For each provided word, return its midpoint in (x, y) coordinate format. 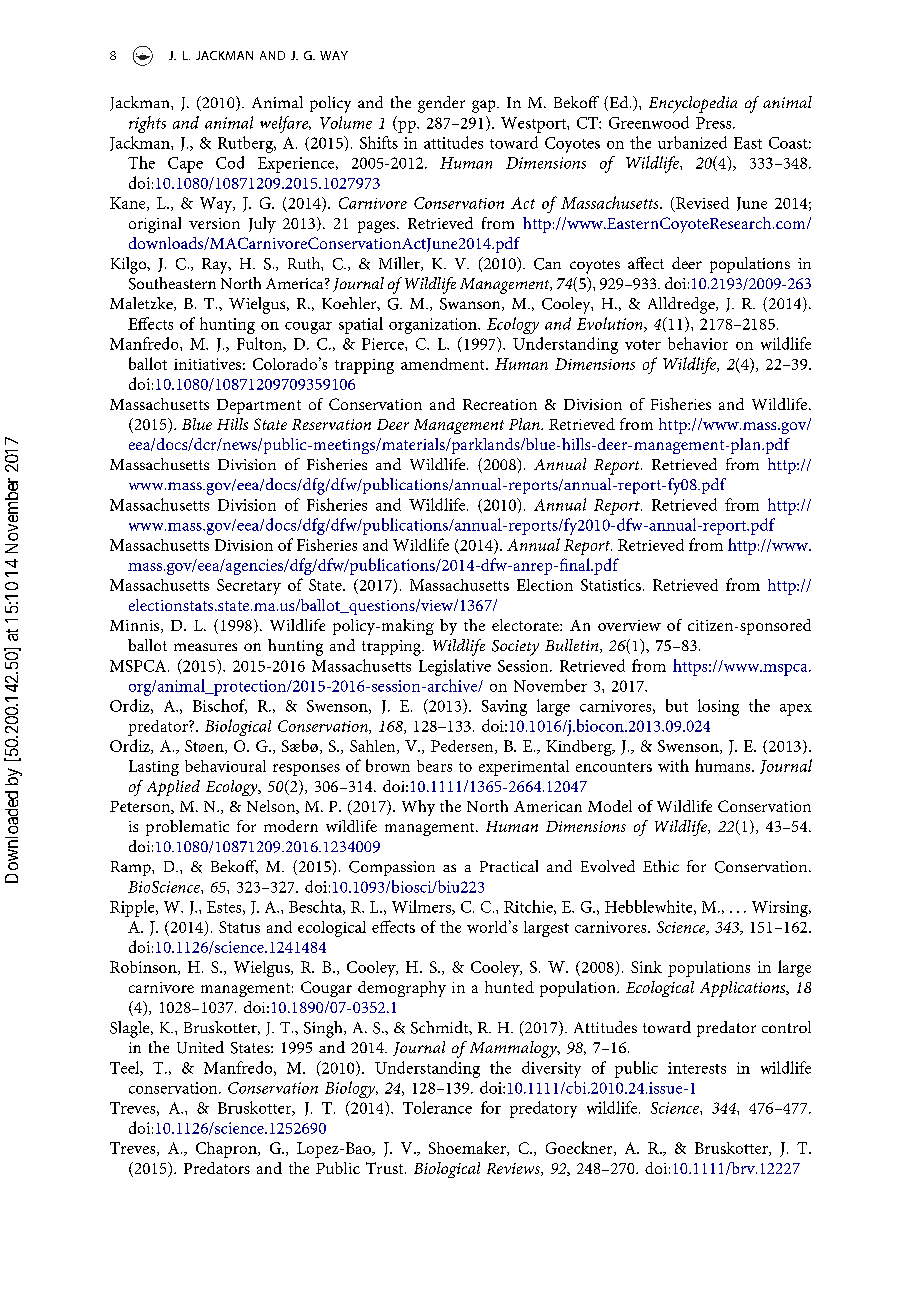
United (200, 1047)
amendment (444, 364)
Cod (230, 162)
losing (718, 707)
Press (715, 123)
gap (485, 106)
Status (239, 927)
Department (259, 406)
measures (205, 647)
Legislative (455, 667)
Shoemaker (468, 1148)
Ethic (661, 866)
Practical (509, 866)
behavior (698, 343)
